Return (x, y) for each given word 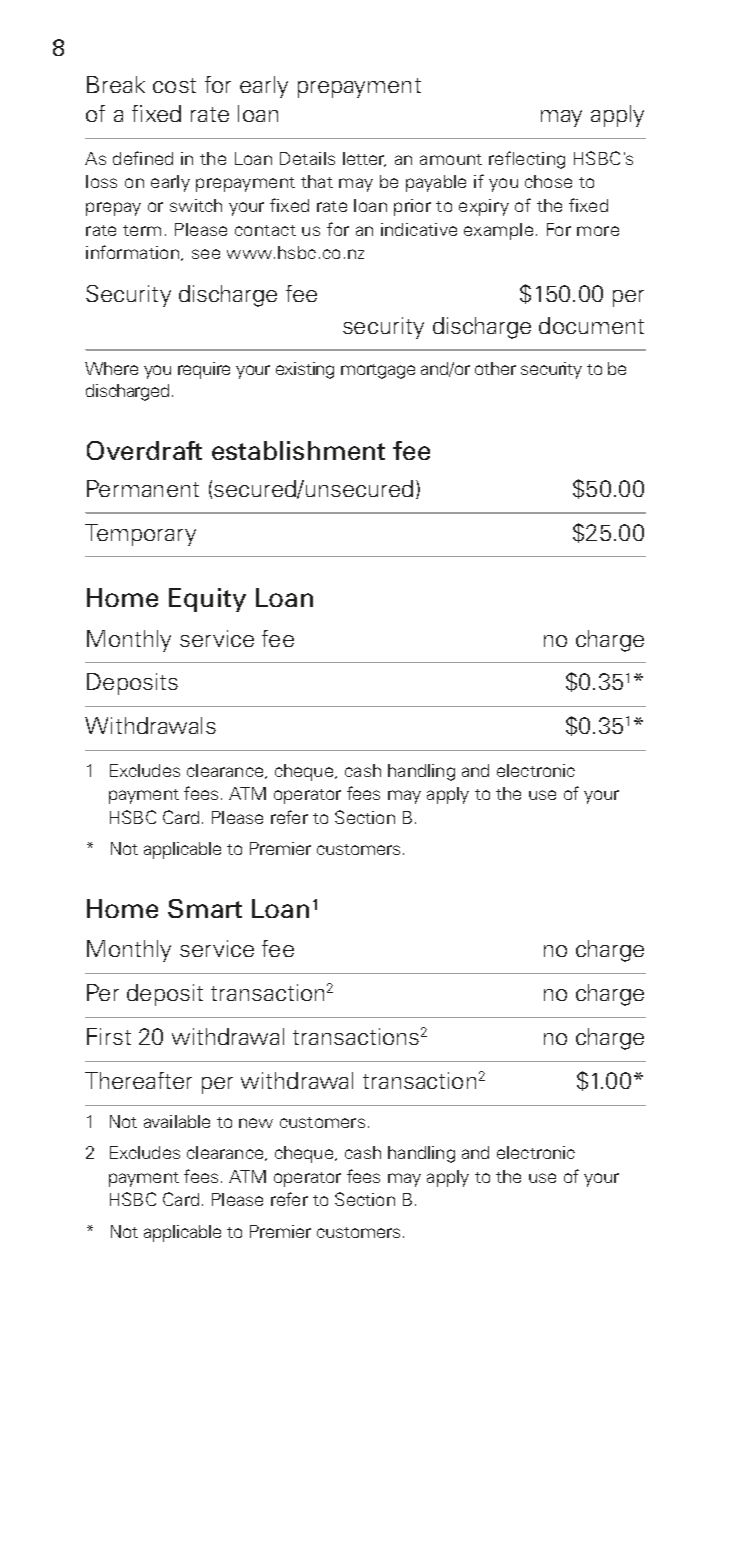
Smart (205, 908)
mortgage (378, 371)
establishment (298, 450)
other (495, 368)
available (177, 1121)
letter (364, 159)
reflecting (527, 160)
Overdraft (144, 450)
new (256, 1123)
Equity (207, 600)
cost (174, 85)
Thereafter (138, 1080)
